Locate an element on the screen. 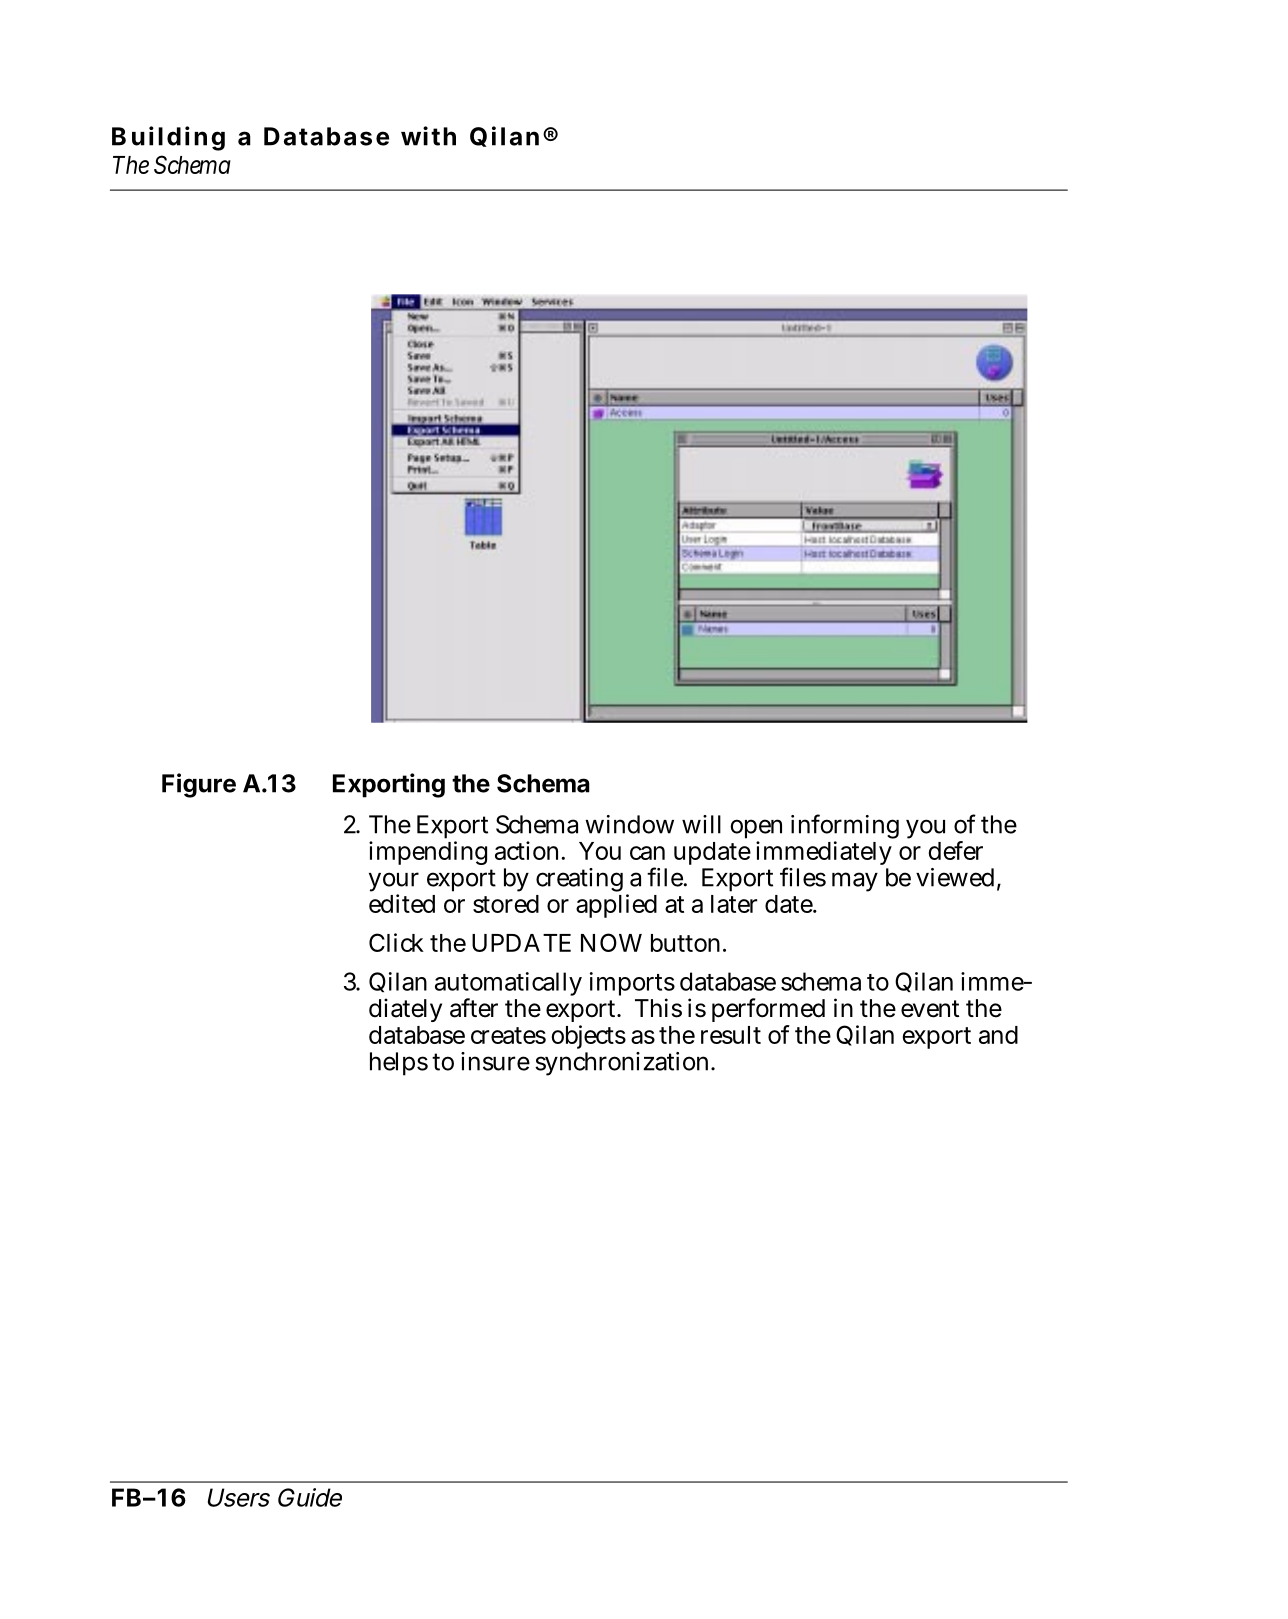 The image size is (1288, 1619). later is located at coordinates (734, 904).
